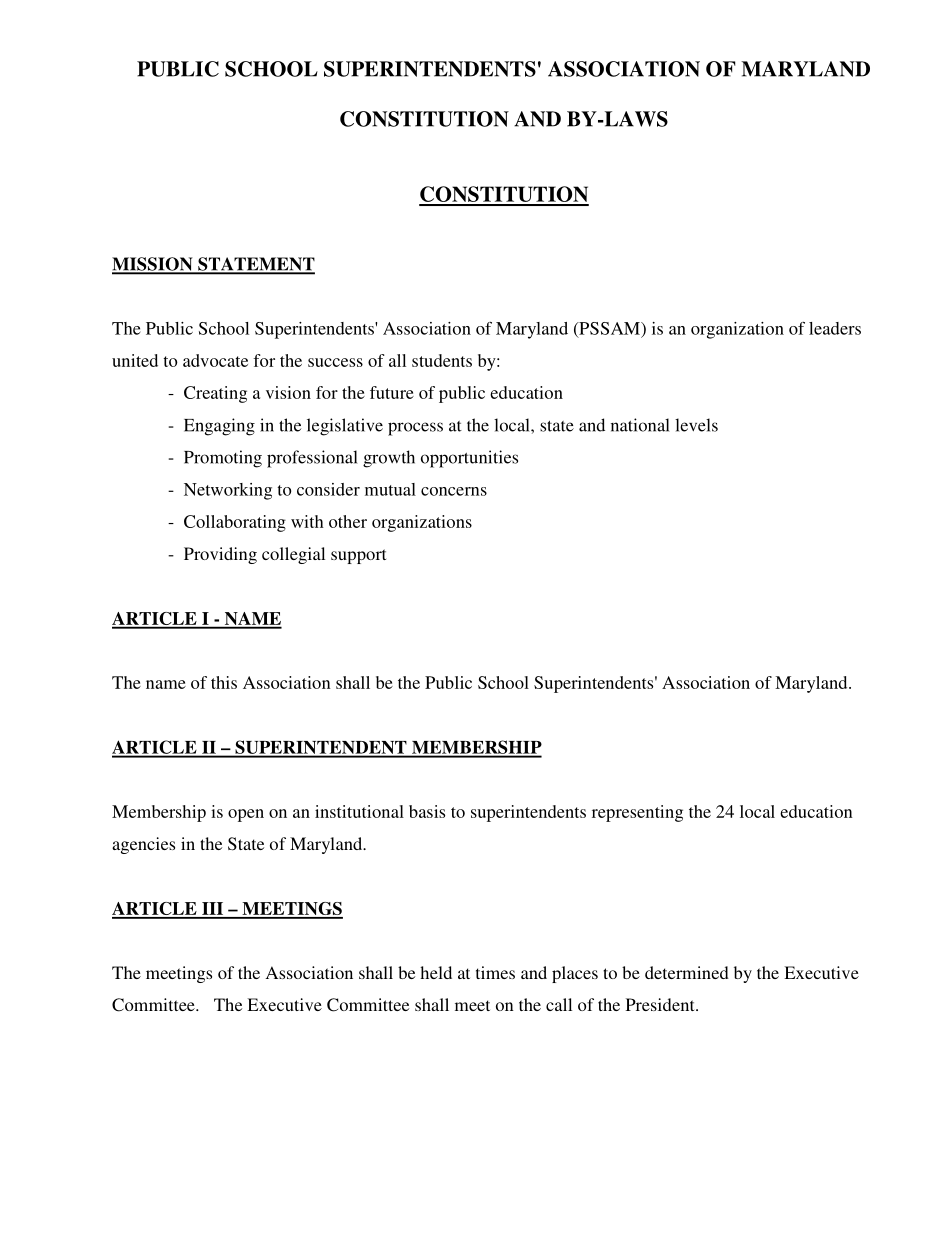 The image size is (952, 1233). What do you see at coordinates (427, 811) in the screenshot?
I see `basis` at bounding box center [427, 811].
